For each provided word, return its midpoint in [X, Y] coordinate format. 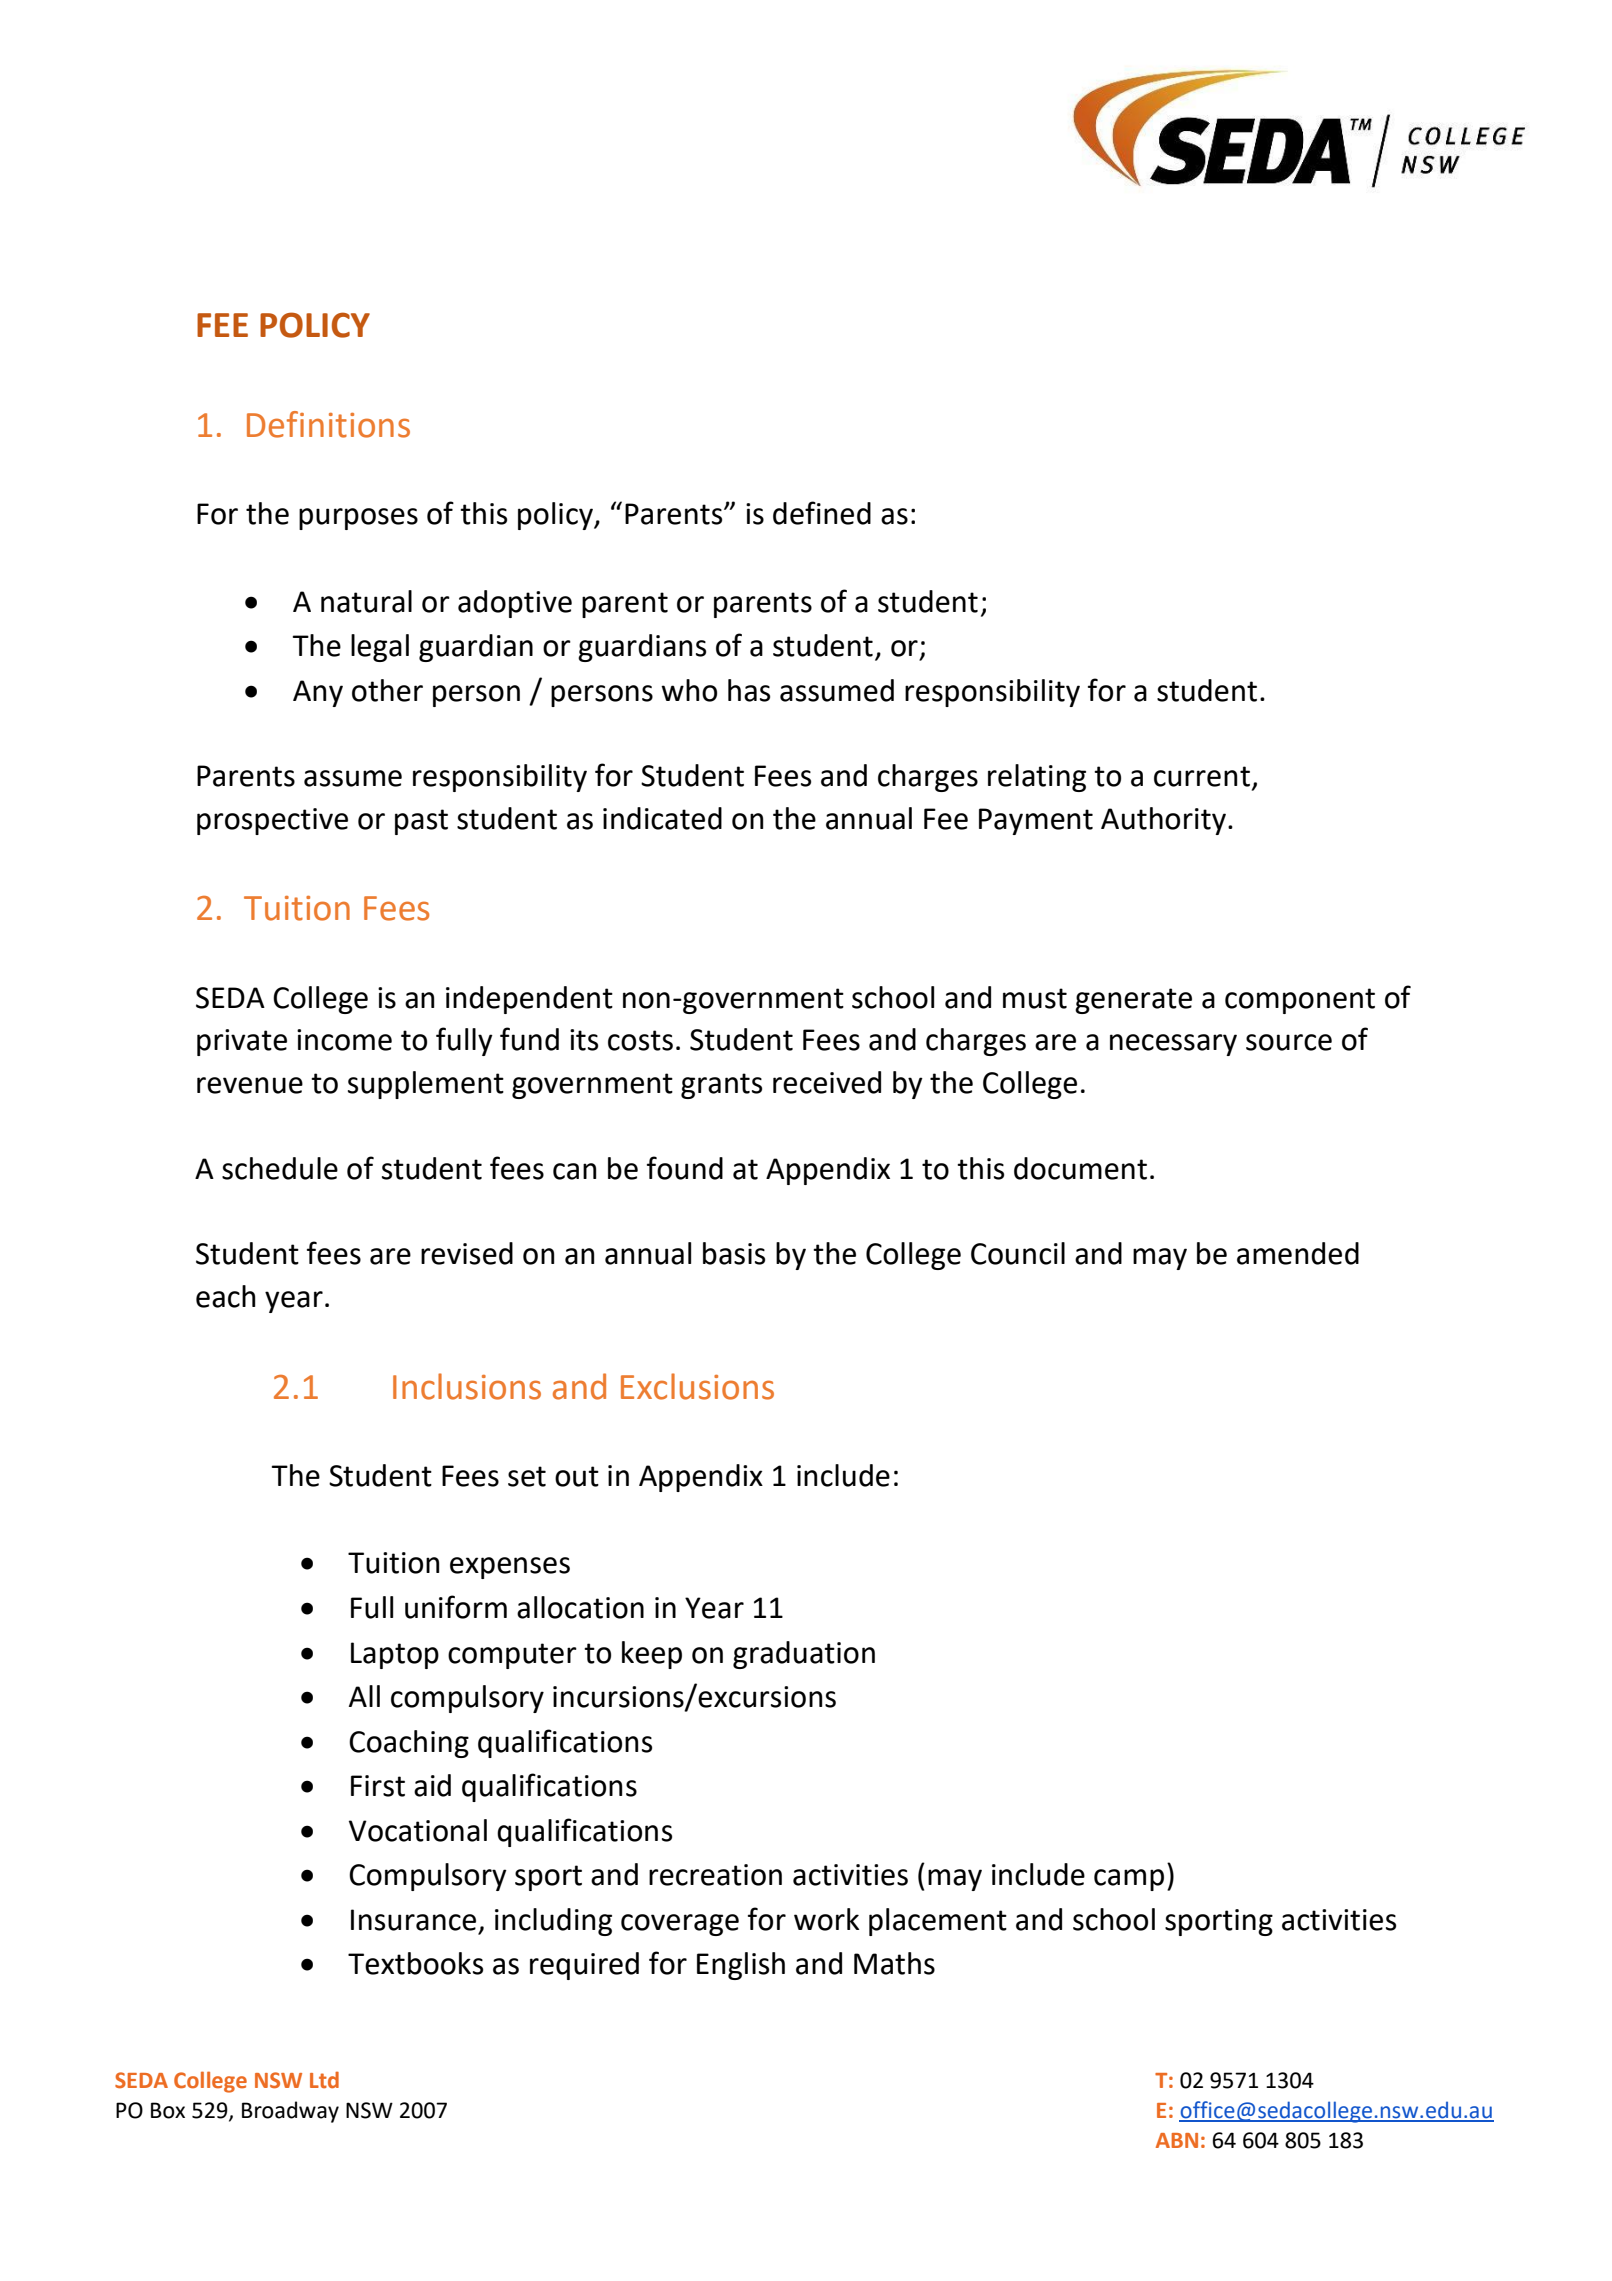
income [344, 1040]
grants [721, 1086]
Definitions [328, 424]
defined [822, 513]
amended [1298, 1253]
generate [1133, 1001]
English [741, 1966]
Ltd [324, 2080]
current [1203, 777]
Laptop [395, 1655]
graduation [804, 1655]
